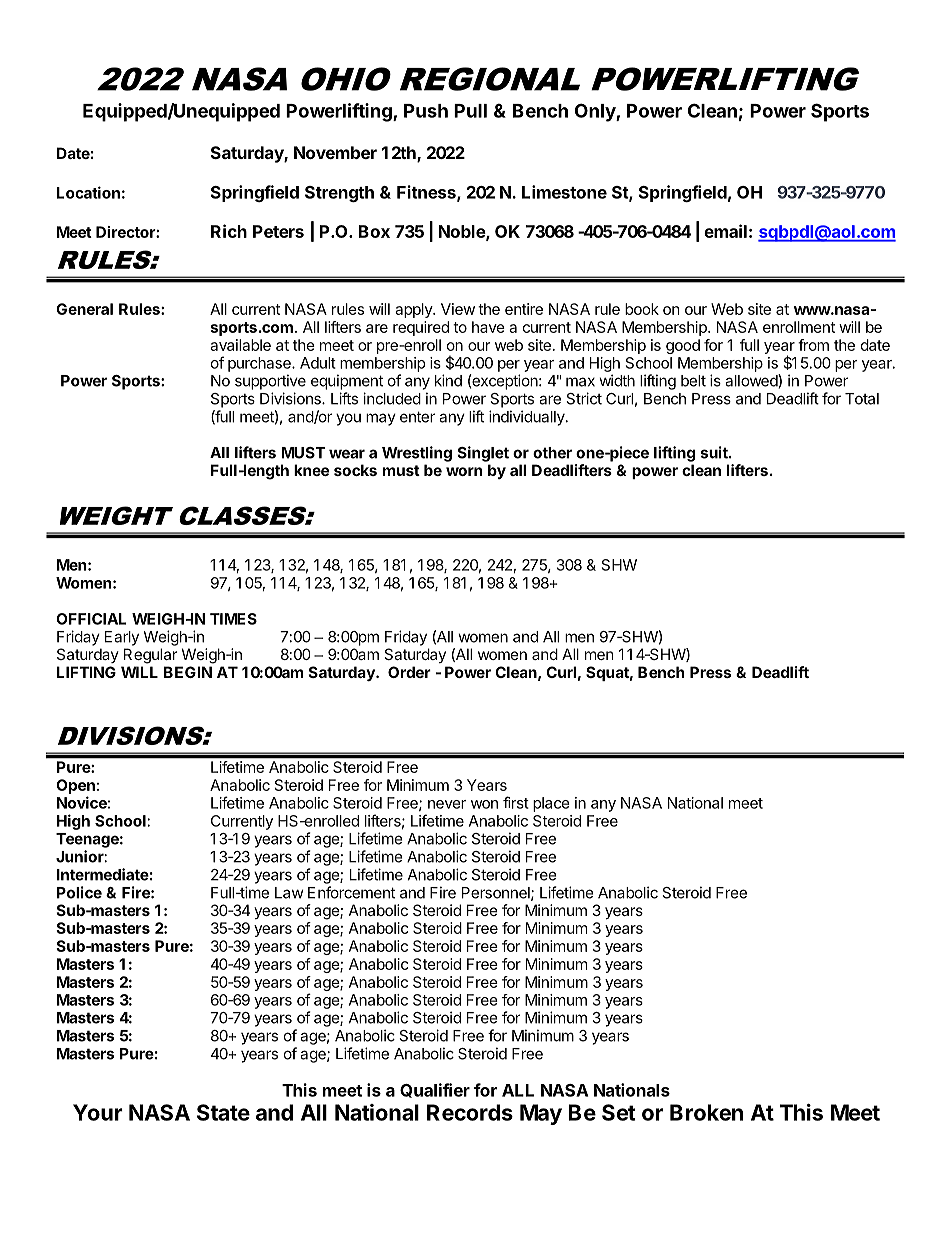 This screenshot has width=952, height=1233. What do you see at coordinates (409, 672) in the screenshot?
I see `Order` at bounding box center [409, 672].
